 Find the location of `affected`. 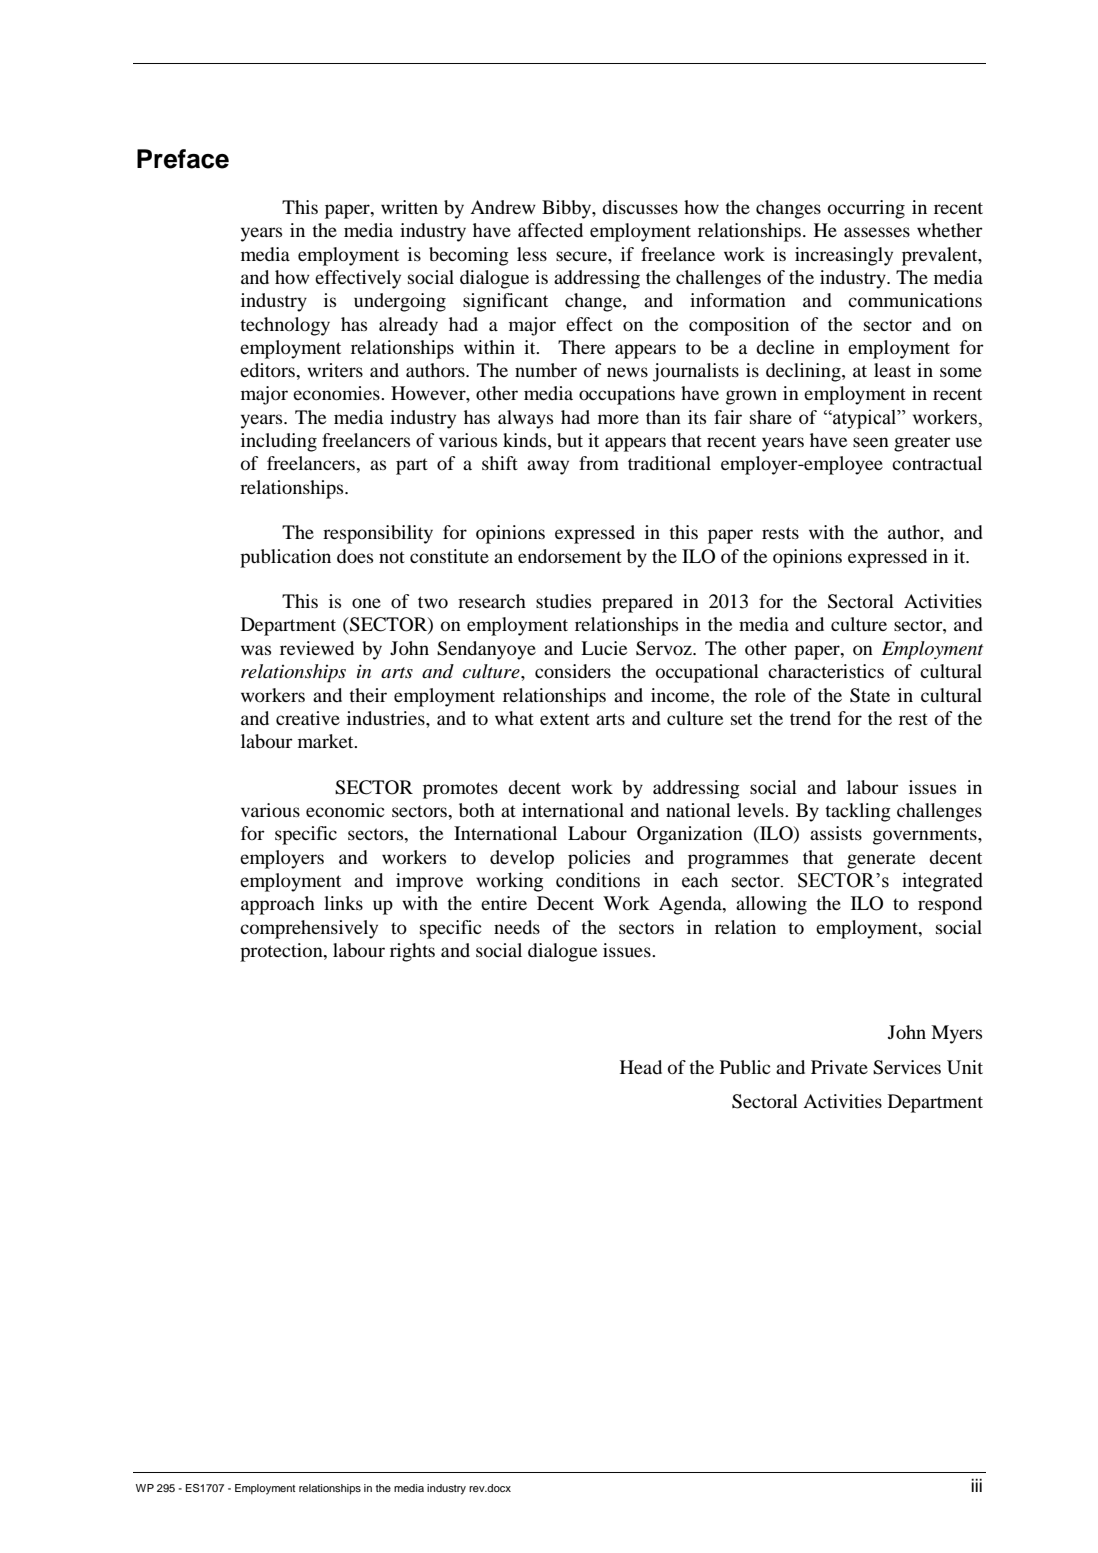

affected is located at coordinates (550, 230).
